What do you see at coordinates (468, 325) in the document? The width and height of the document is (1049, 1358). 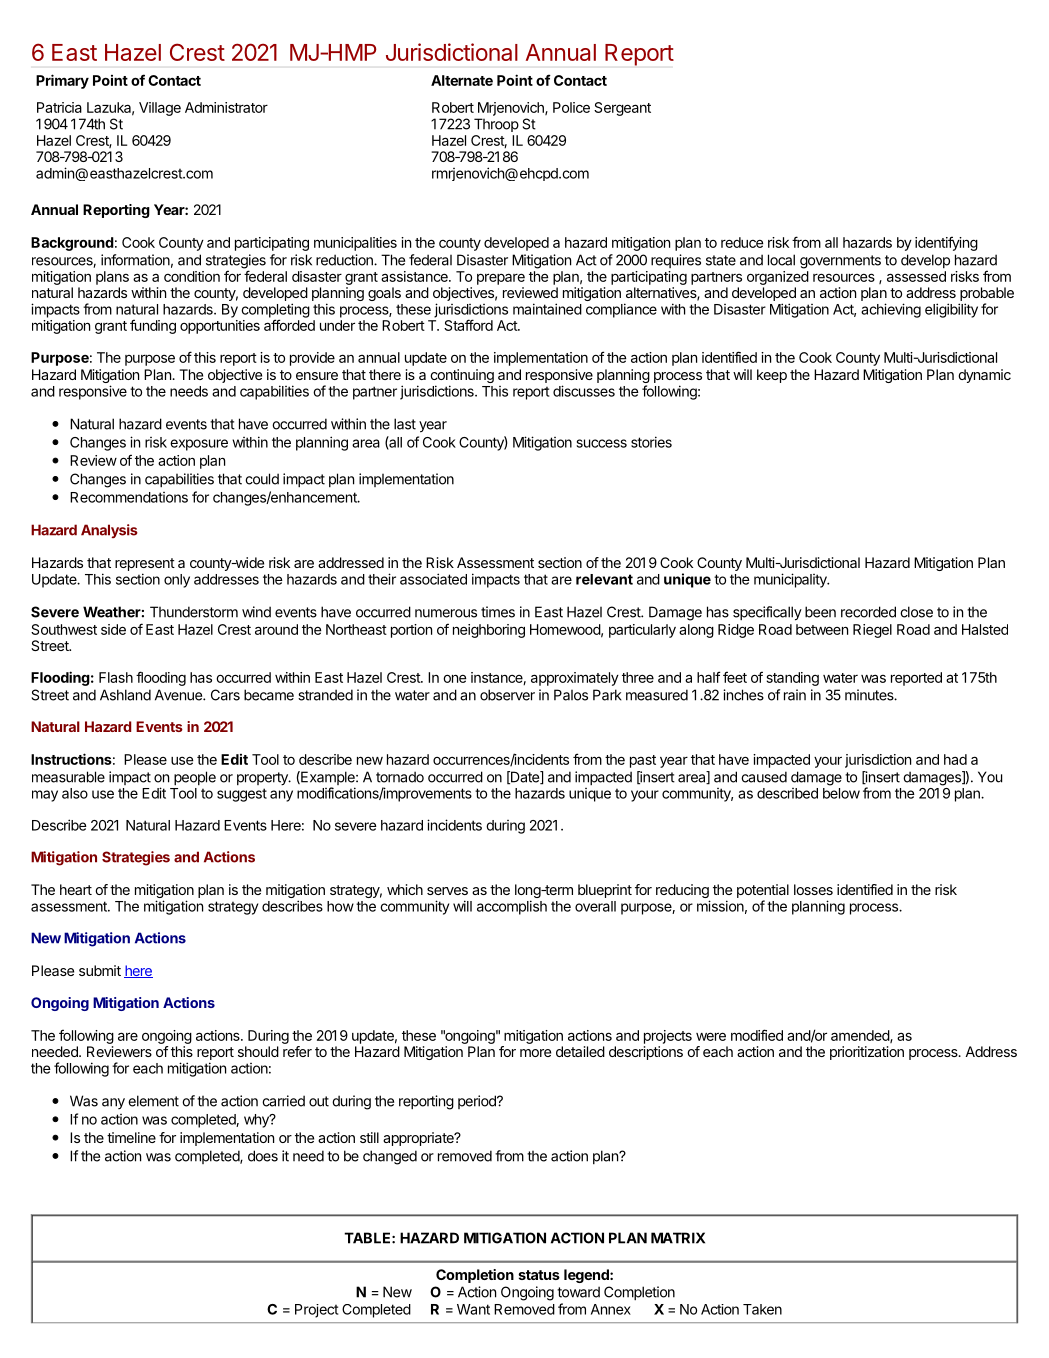 I see `Stafford` at bounding box center [468, 325].
